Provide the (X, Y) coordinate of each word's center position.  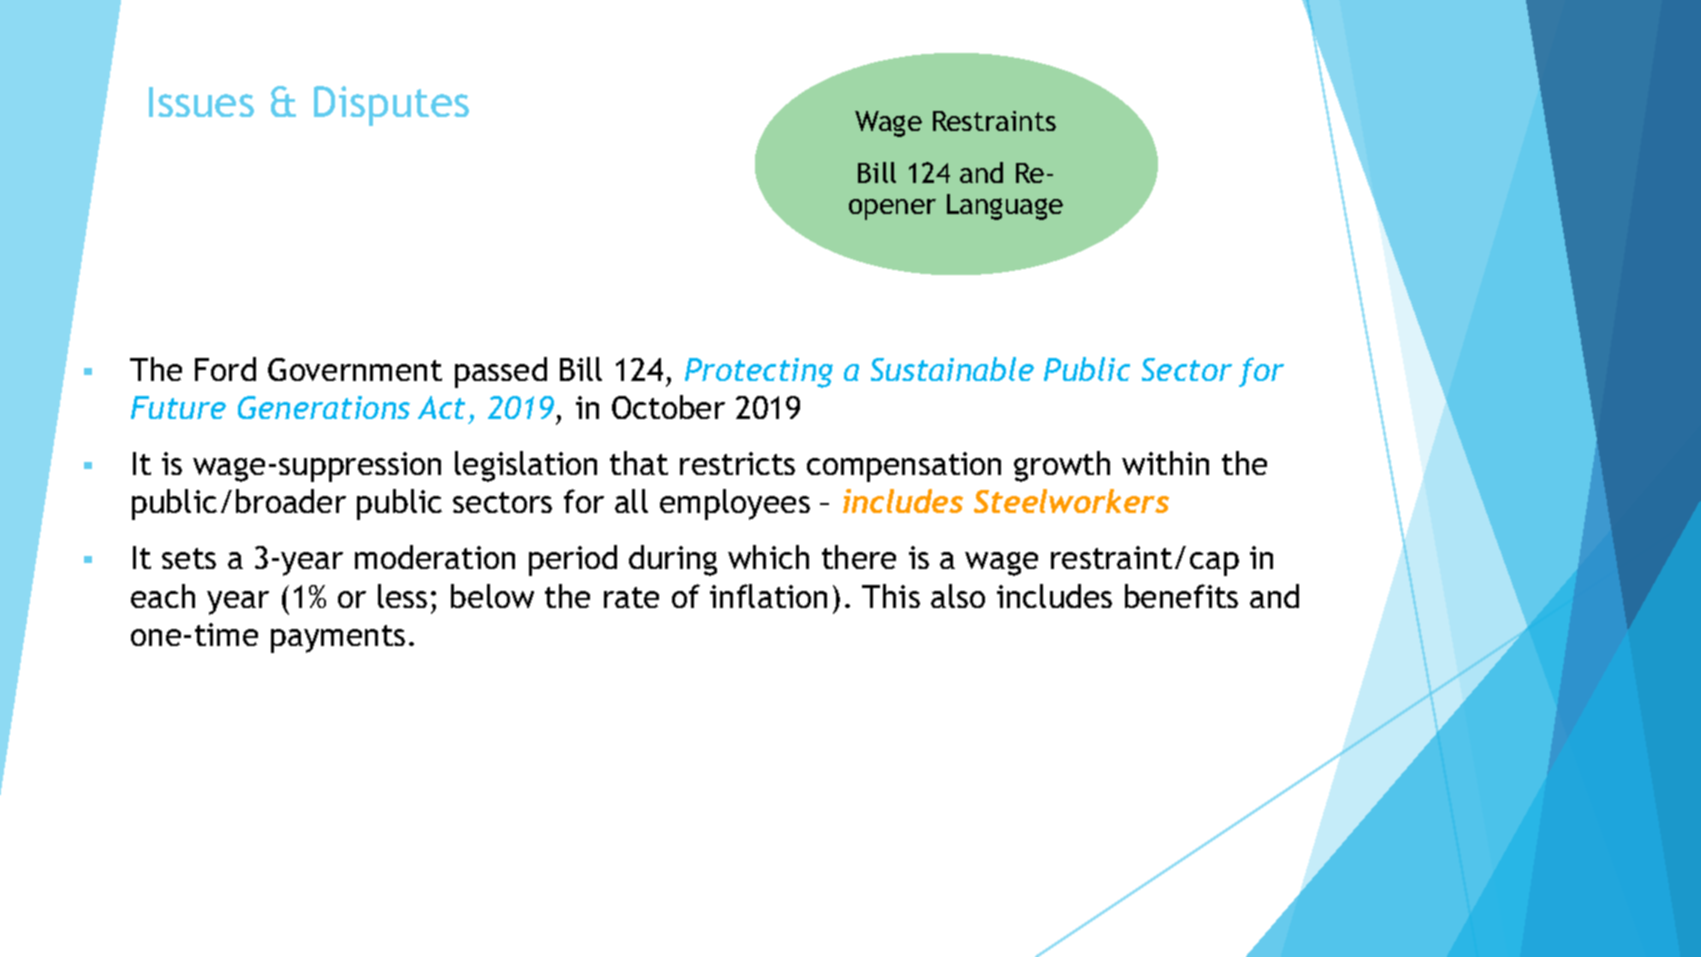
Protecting (759, 373)
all (631, 501)
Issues (201, 102)
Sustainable (952, 369)
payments (338, 639)
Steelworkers (1071, 501)
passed (501, 372)
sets (189, 558)
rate (631, 597)
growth (1062, 466)
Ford (225, 369)
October (668, 407)
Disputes (391, 106)
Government (355, 369)
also (958, 596)
